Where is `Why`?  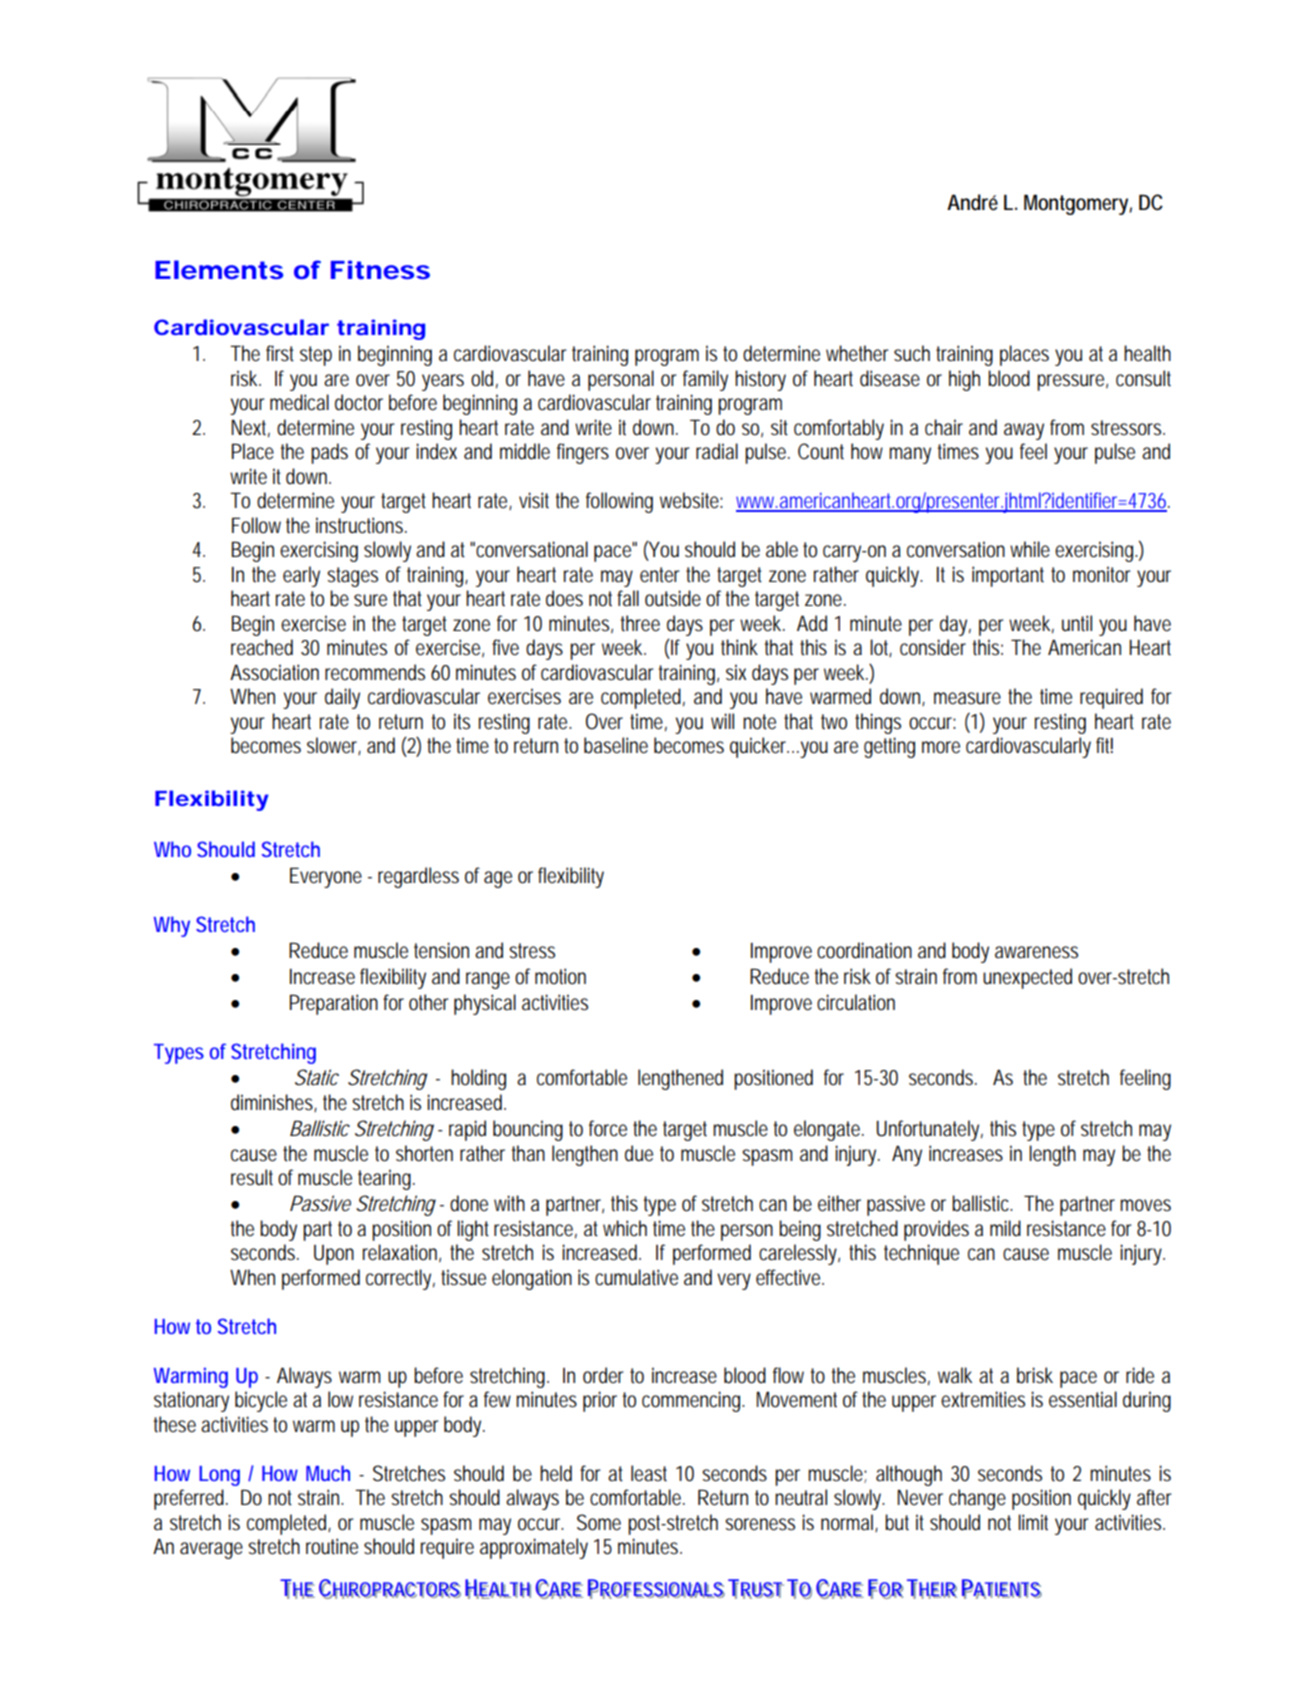
Why is located at coordinates (172, 926).
